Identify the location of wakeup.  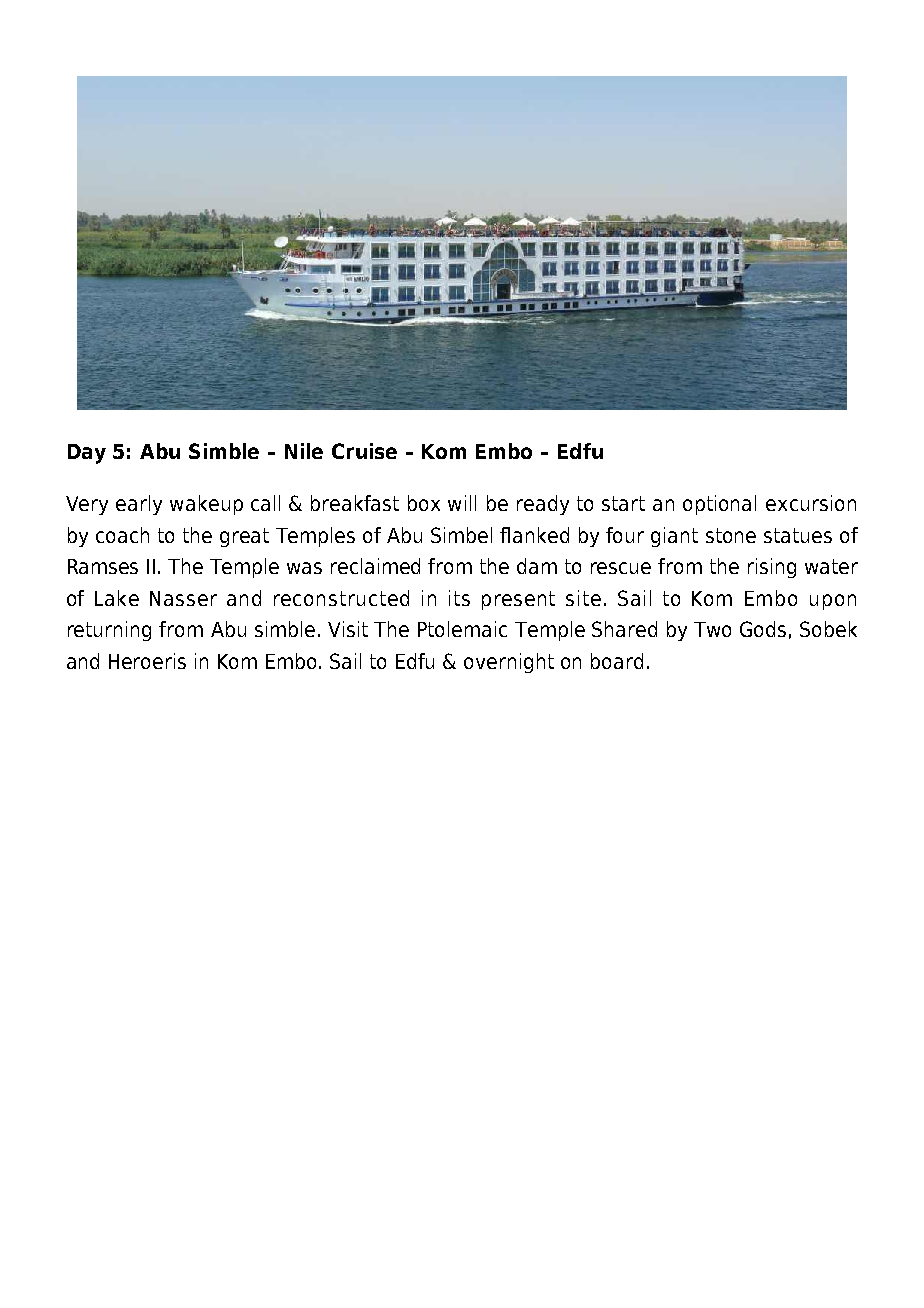
(206, 505).
